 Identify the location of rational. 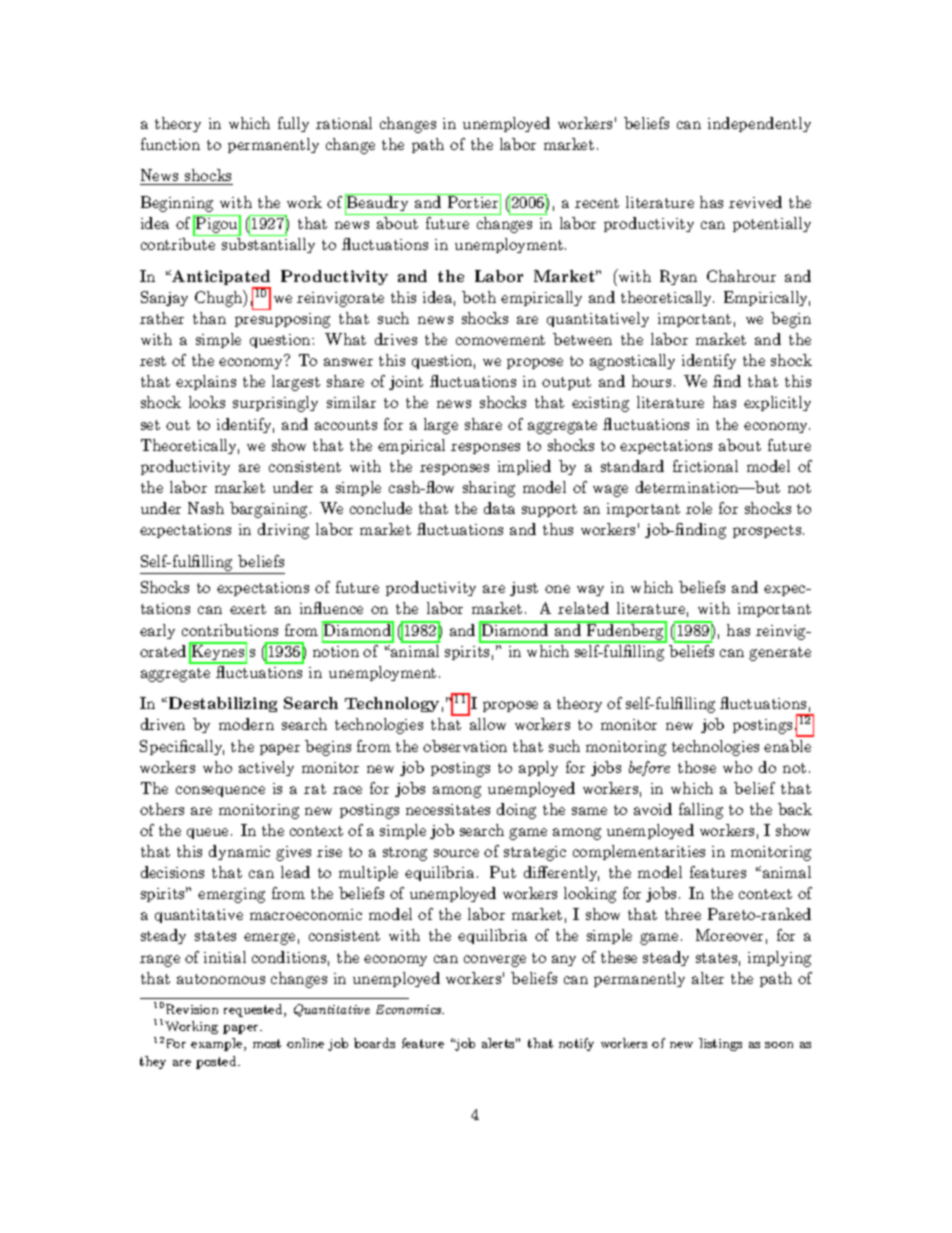
(344, 123).
